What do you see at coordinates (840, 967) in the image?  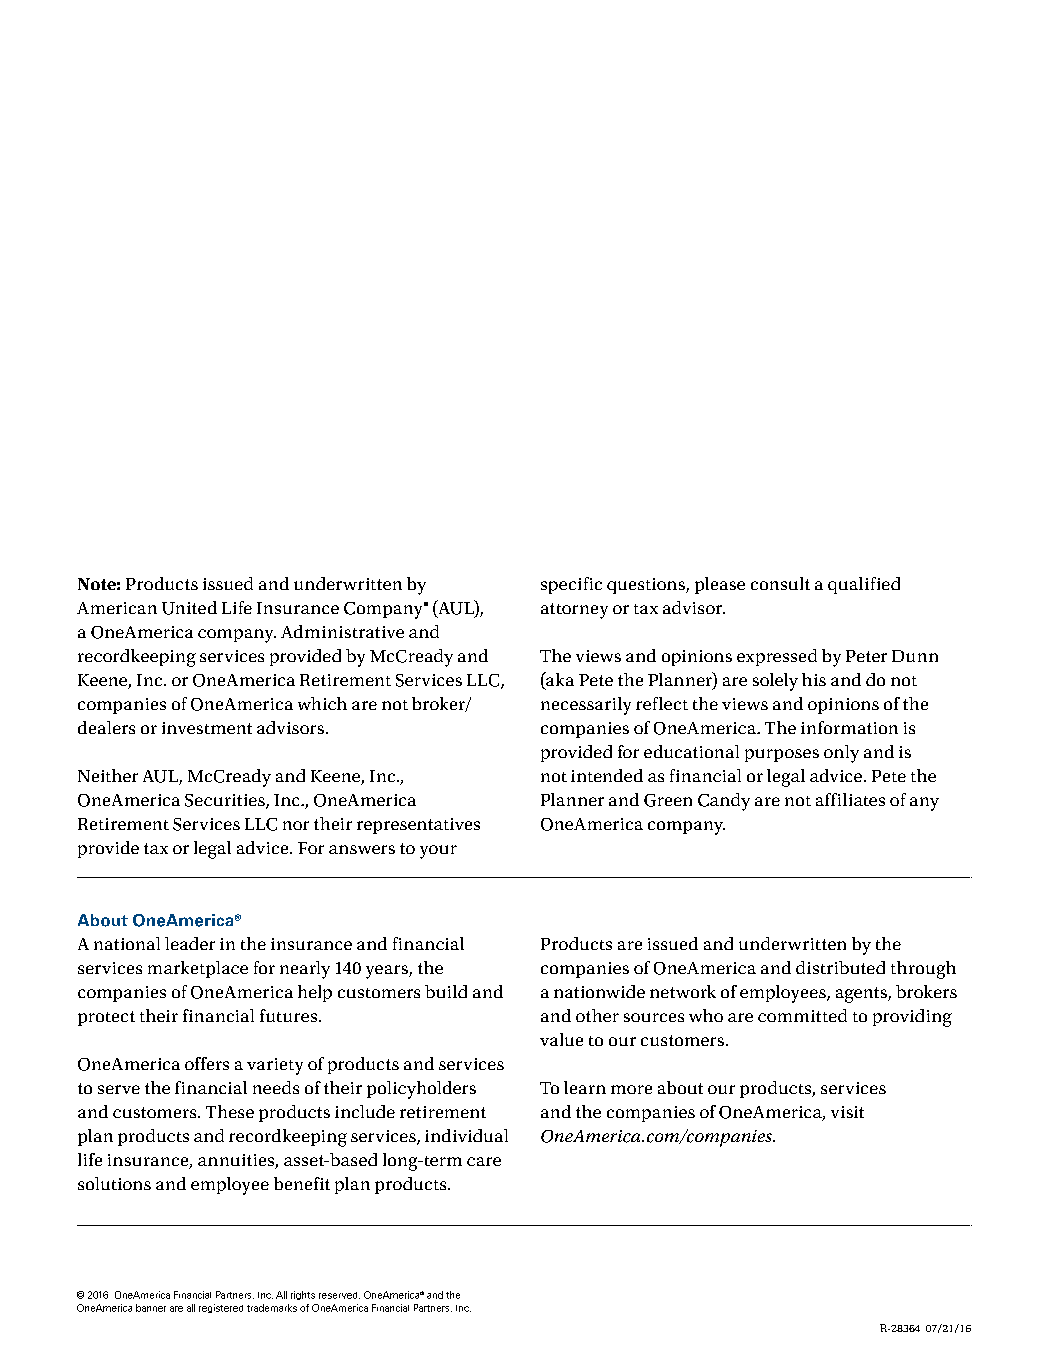 I see `distributed` at bounding box center [840, 967].
